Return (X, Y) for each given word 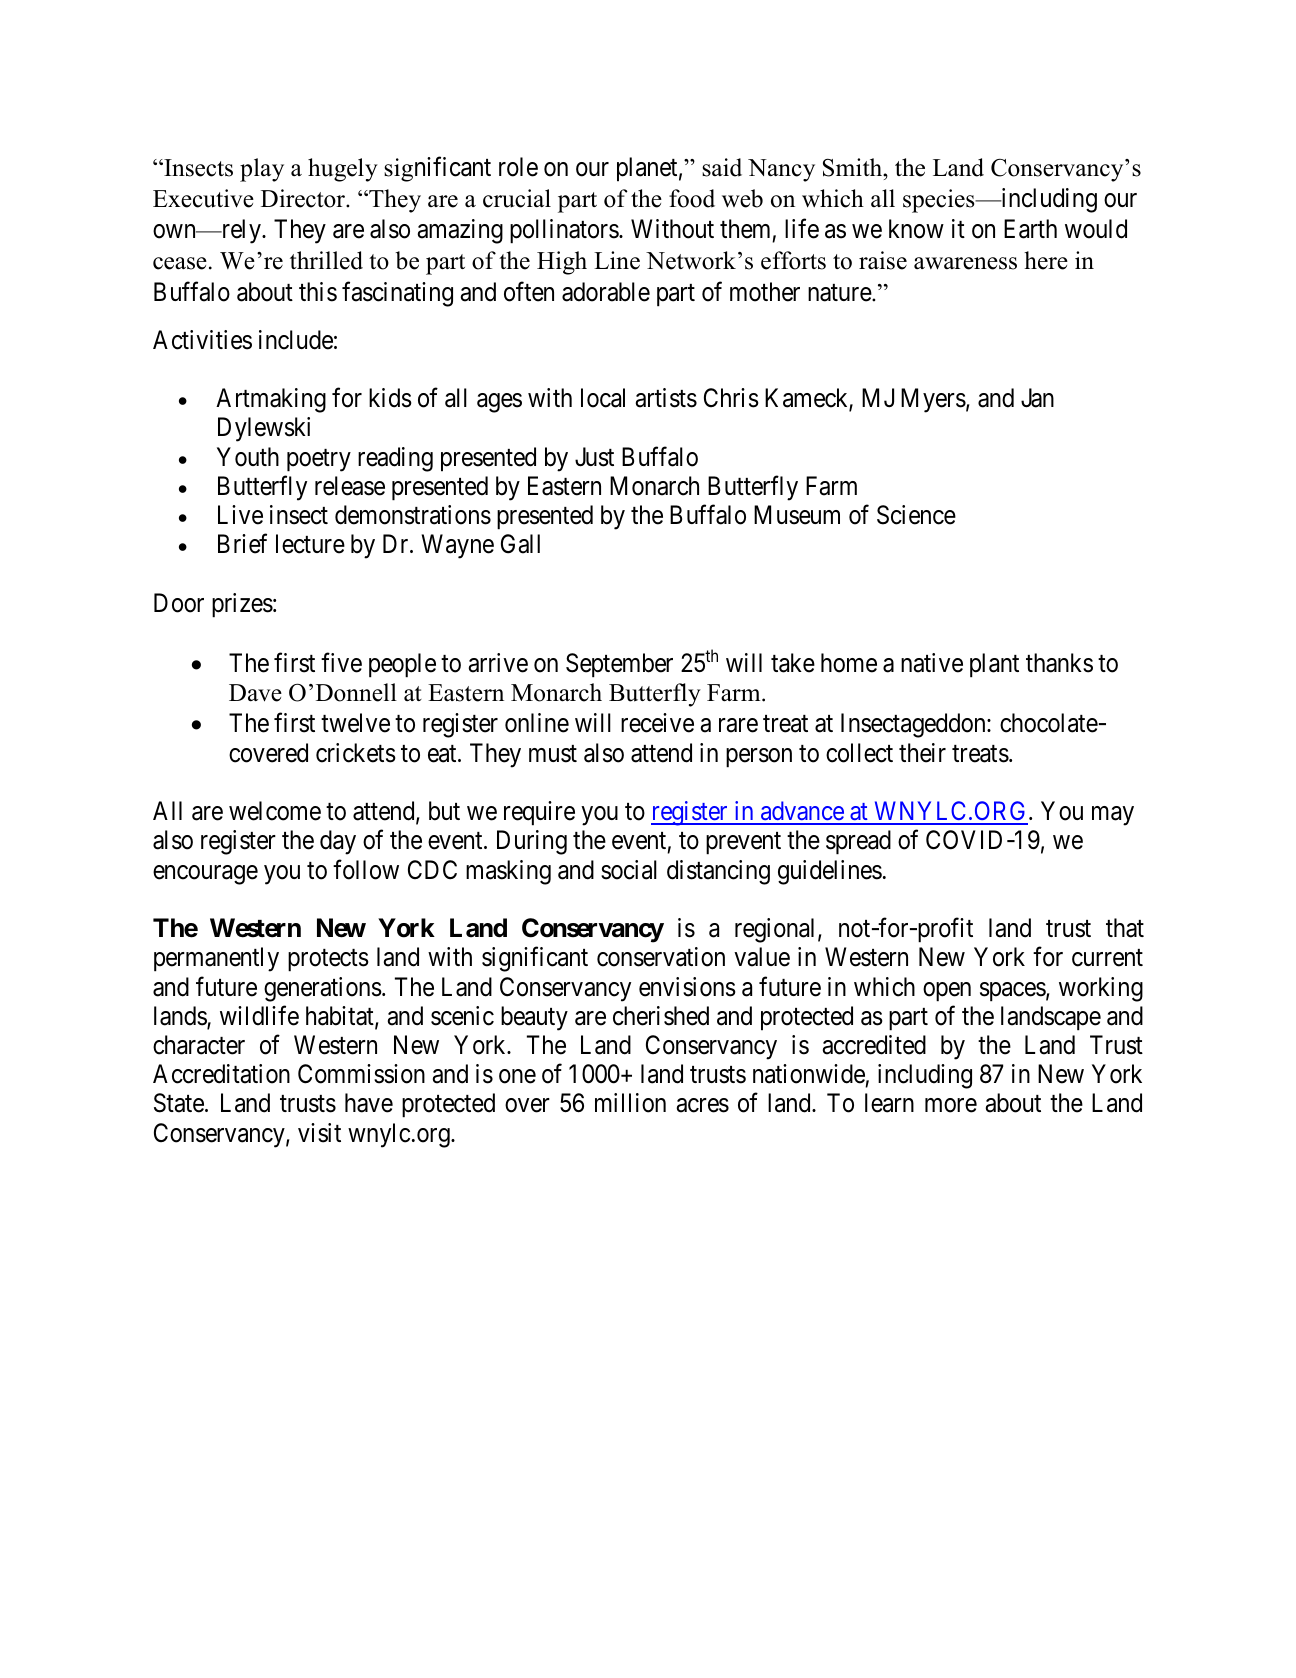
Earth (1030, 229)
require (539, 813)
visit (319, 1133)
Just (594, 457)
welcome (275, 811)
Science (916, 515)
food (692, 198)
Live (240, 515)
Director (304, 198)
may (1113, 816)
